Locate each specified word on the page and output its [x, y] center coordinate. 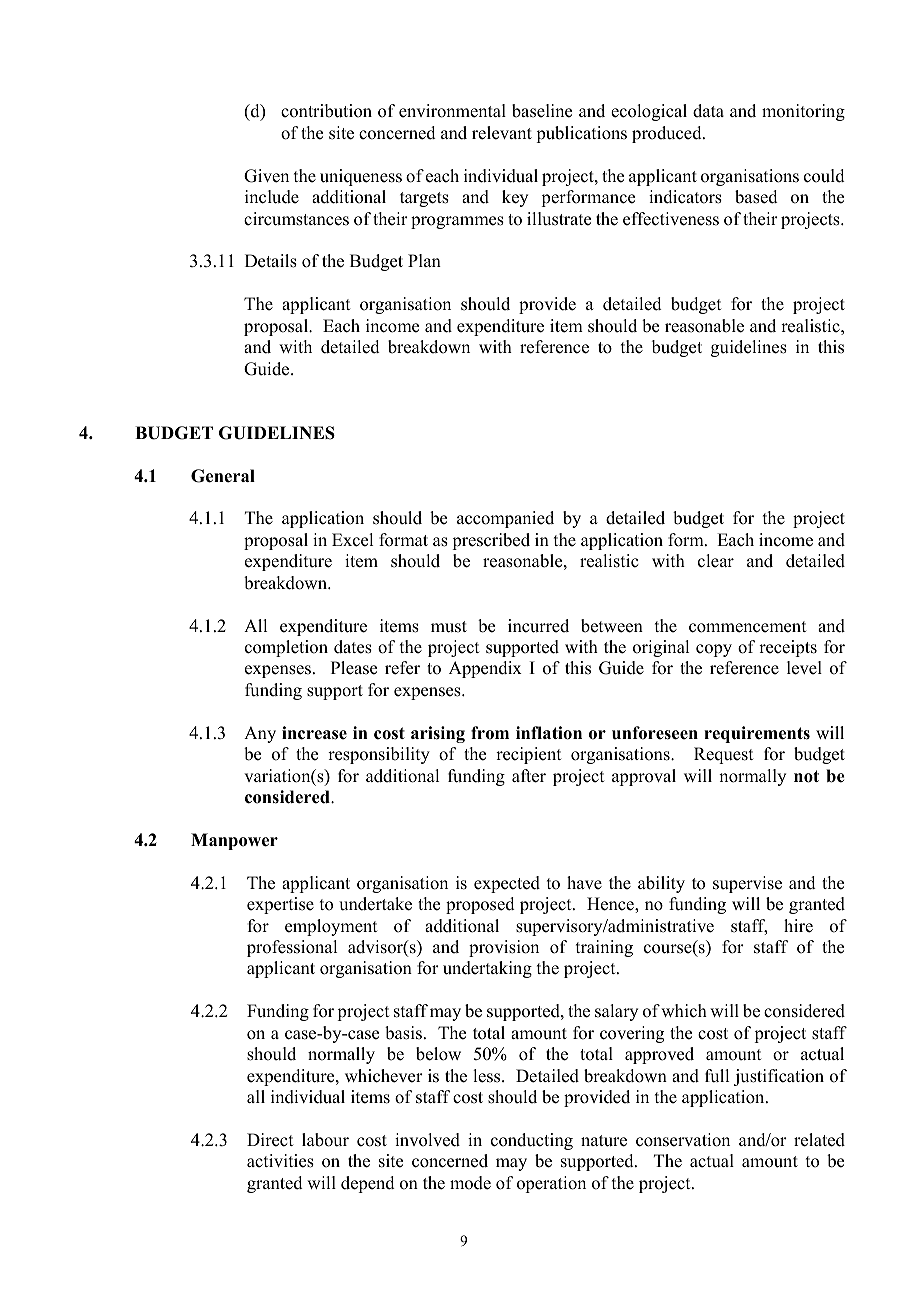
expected [507, 884]
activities [280, 1161]
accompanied [505, 519]
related [819, 1140]
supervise [747, 884]
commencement [747, 627]
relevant [502, 133]
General [223, 476]
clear [716, 561]
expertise [280, 905]
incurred [538, 626]
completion [286, 648]
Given [266, 176]
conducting [532, 1141]
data [708, 111]
